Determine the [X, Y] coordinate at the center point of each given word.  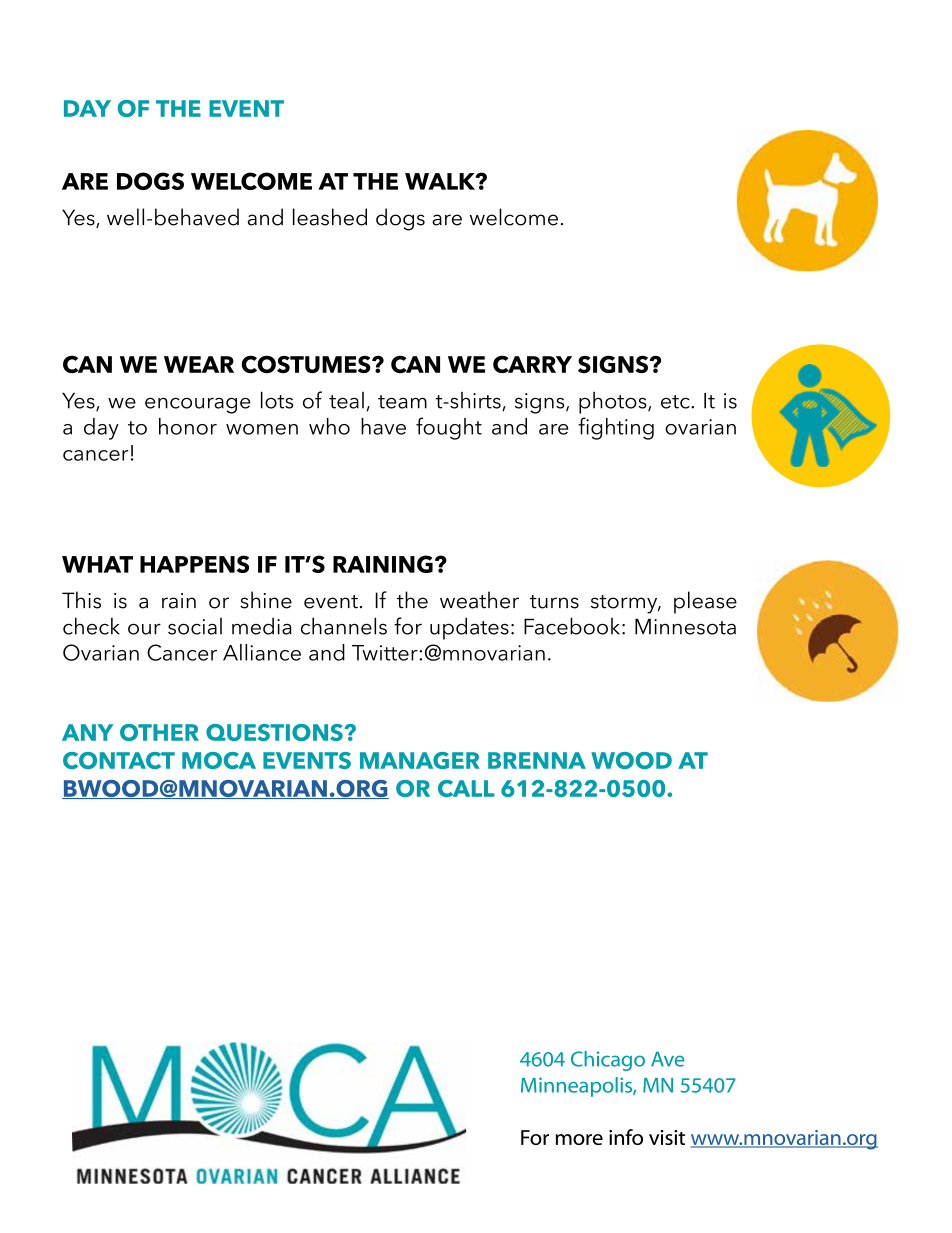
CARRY [532, 364]
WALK [441, 181]
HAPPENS [194, 564]
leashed [330, 217]
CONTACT [119, 760]
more [579, 1139]
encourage [198, 405]
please [705, 602]
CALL [466, 788]
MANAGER [420, 760]
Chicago [608, 1061]
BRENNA [537, 760]
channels [344, 626]
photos [614, 402]
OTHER [159, 732]
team [402, 402]
